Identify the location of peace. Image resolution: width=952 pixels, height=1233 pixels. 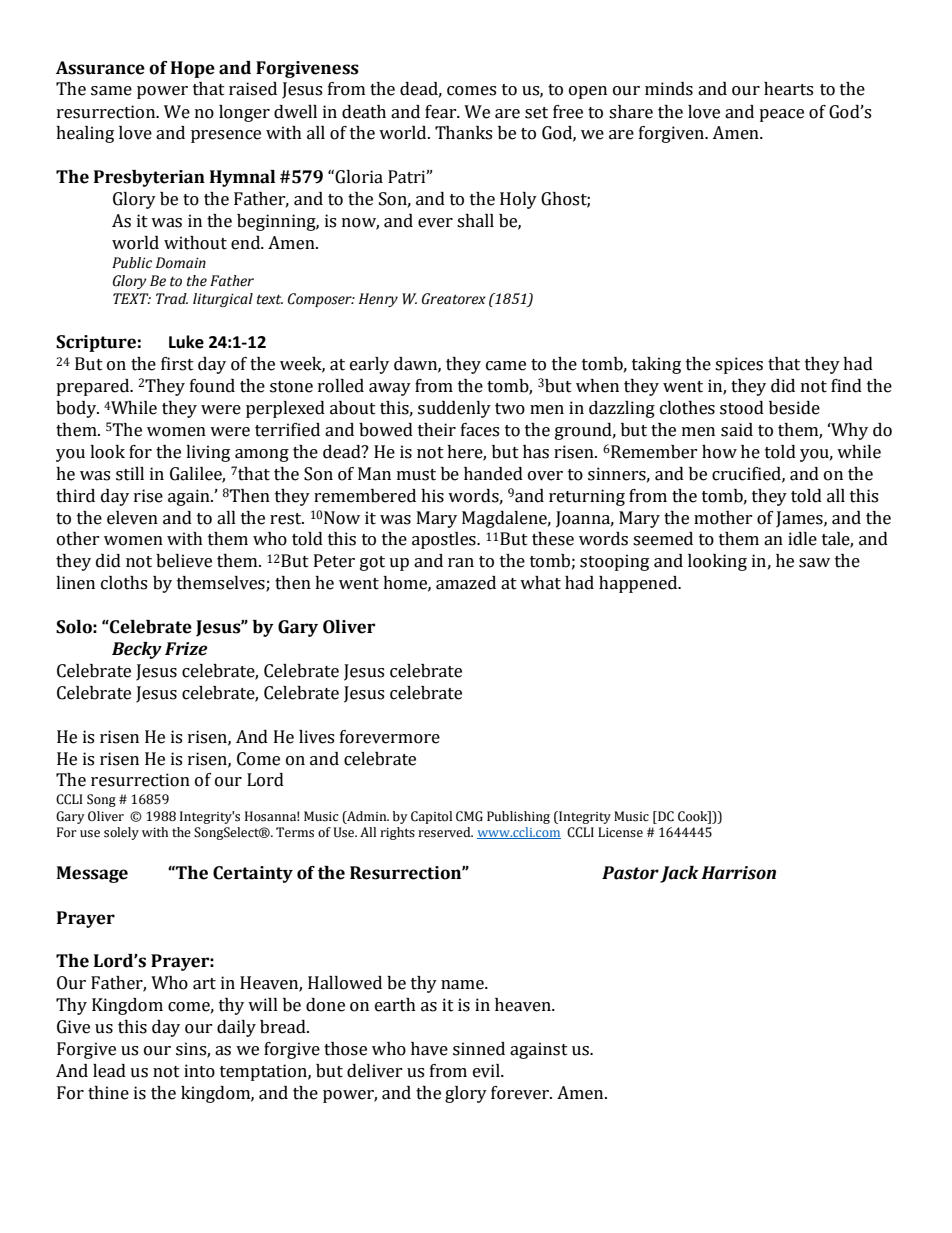
(781, 115).
